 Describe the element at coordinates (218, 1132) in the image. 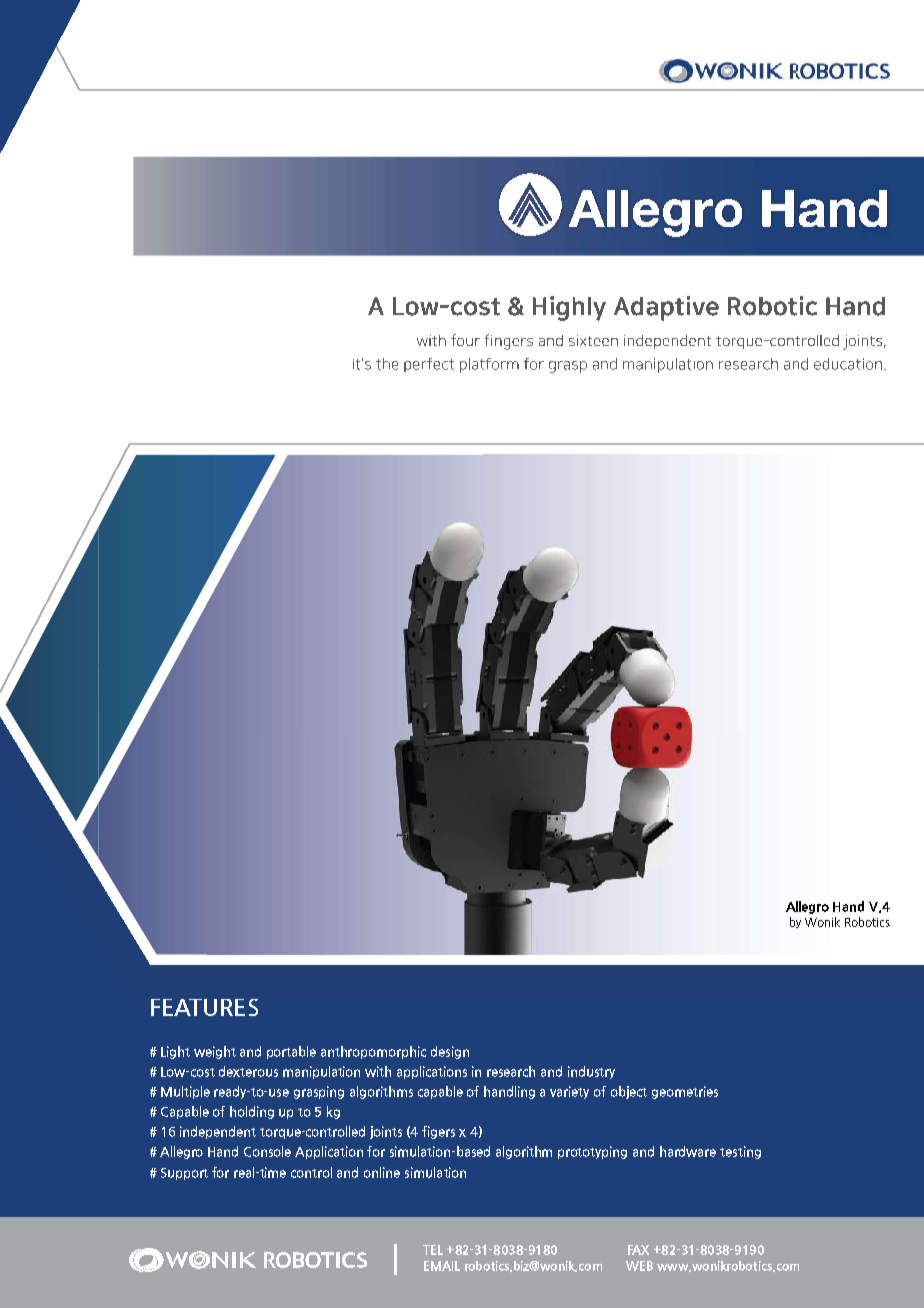

I see `independent` at that location.
